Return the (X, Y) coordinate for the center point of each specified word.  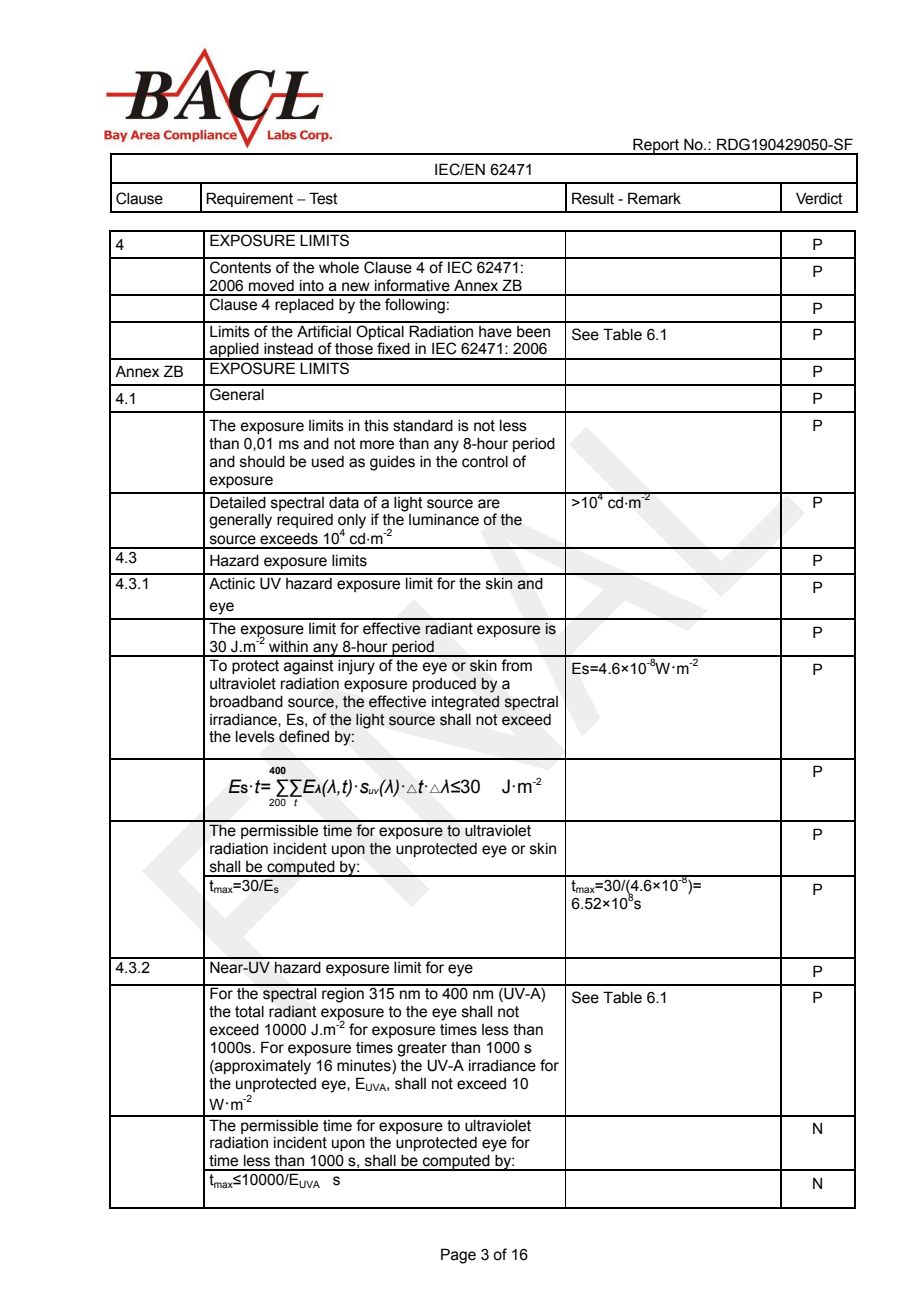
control (485, 462)
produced (444, 684)
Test (323, 198)
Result (593, 198)
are (489, 504)
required (305, 521)
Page (458, 1256)
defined (304, 736)
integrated (465, 703)
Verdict (819, 198)
